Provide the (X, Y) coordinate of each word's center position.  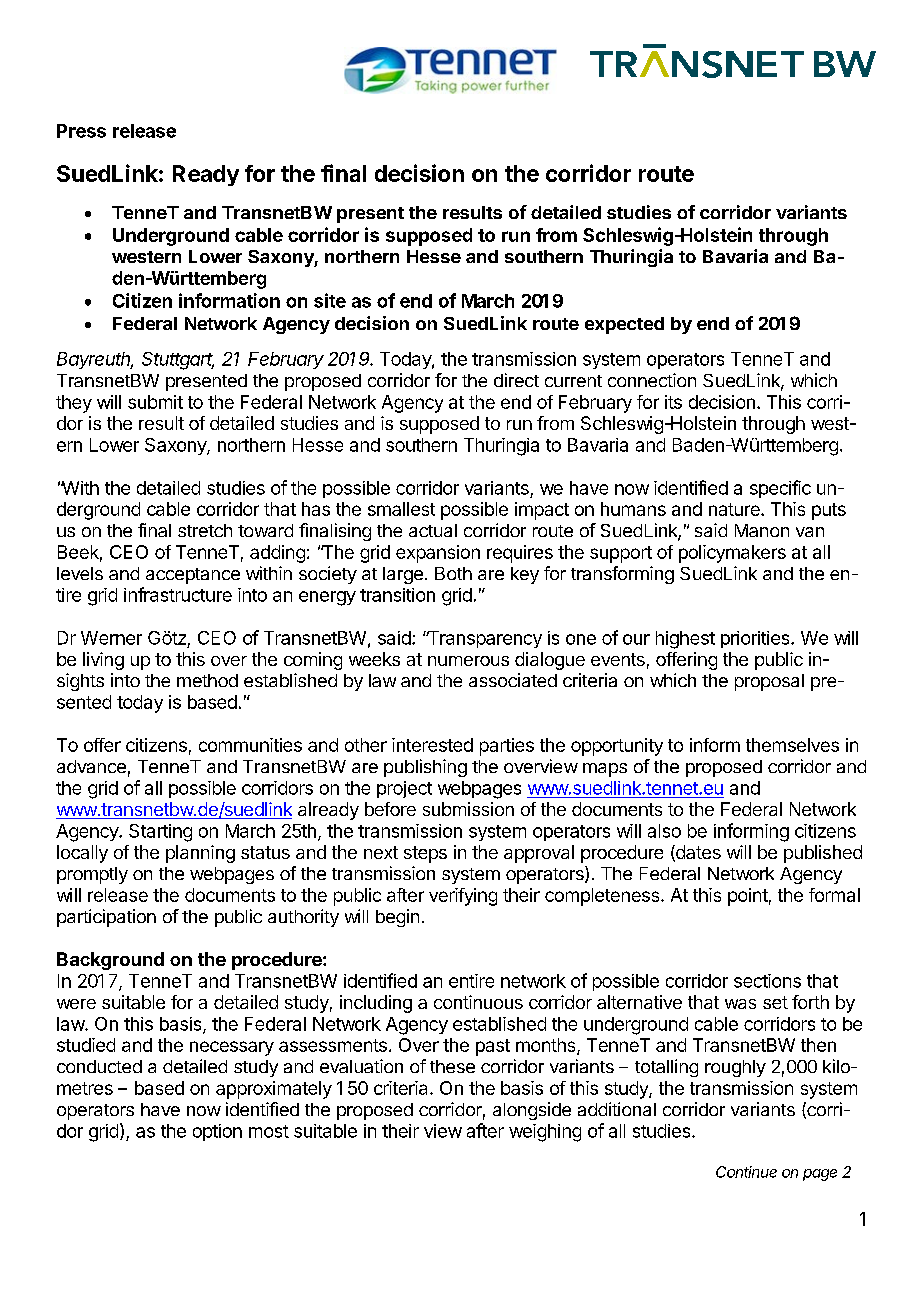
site (330, 300)
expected (624, 325)
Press (81, 131)
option (217, 1132)
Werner (111, 638)
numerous (468, 661)
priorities (756, 639)
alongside (532, 1111)
